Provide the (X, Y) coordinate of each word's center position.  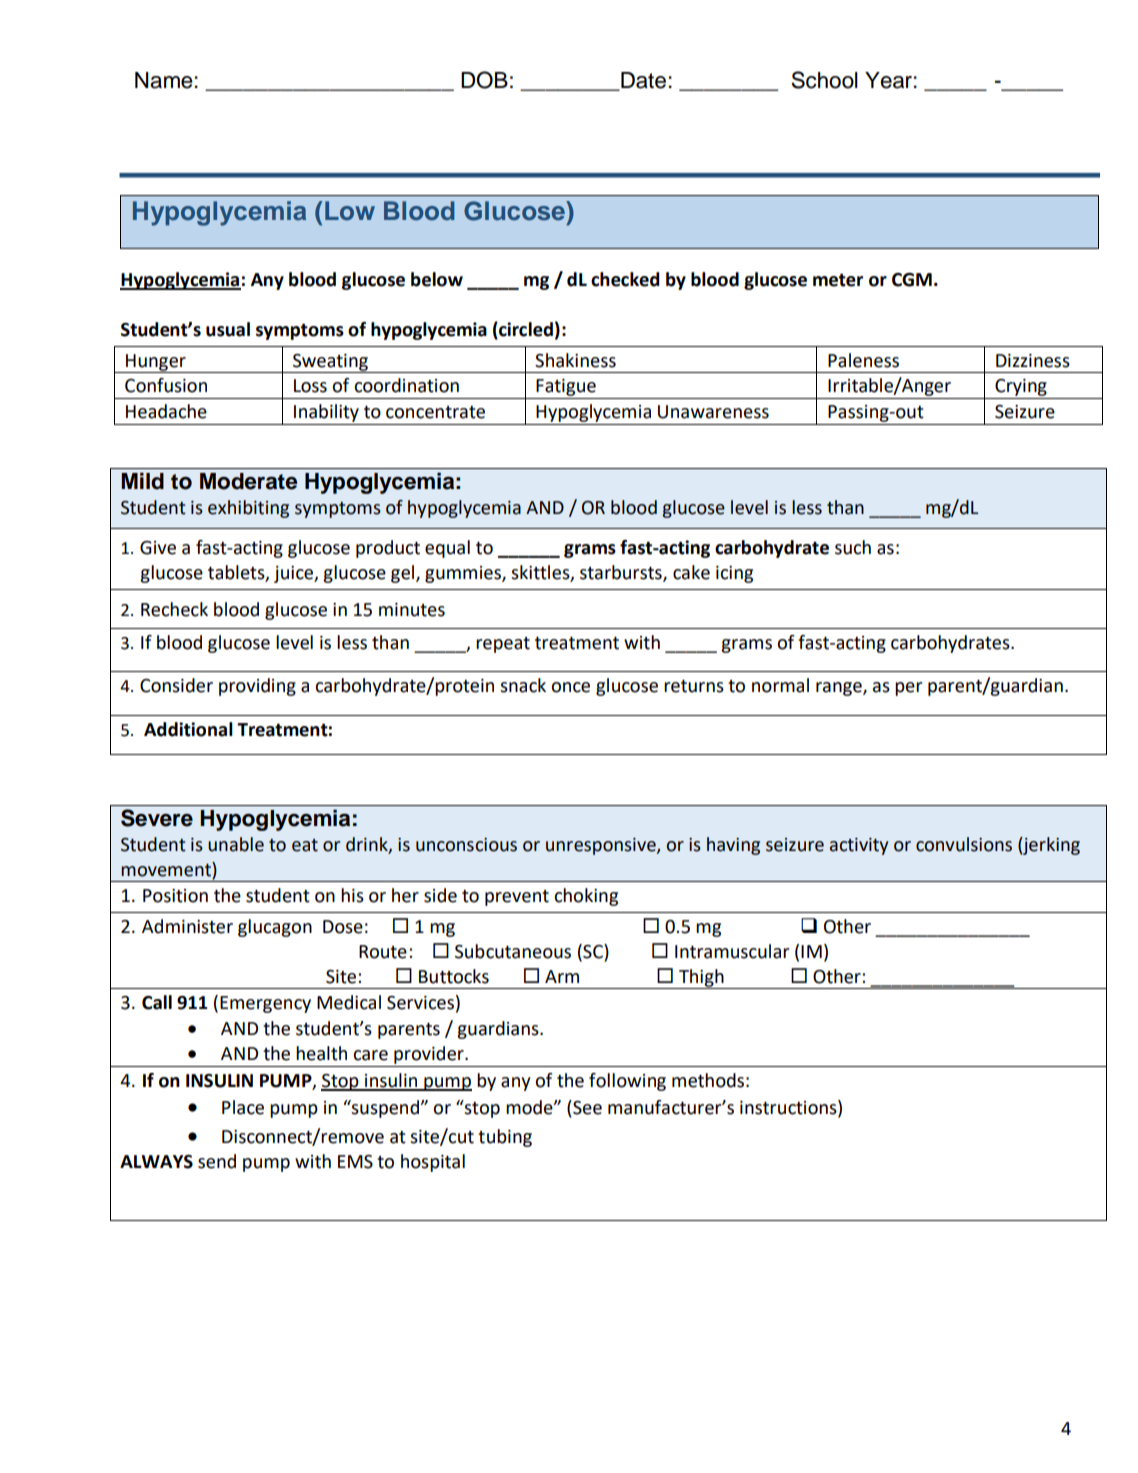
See (586, 1107)
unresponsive (602, 846)
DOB (484, 80)
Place (243, 1107)
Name (164, 80)
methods (708, 1080)
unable (236, 844)
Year (888, 80)
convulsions (964, 844)
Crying (1021, 389)
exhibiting (248, 509)
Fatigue (566, 389)
